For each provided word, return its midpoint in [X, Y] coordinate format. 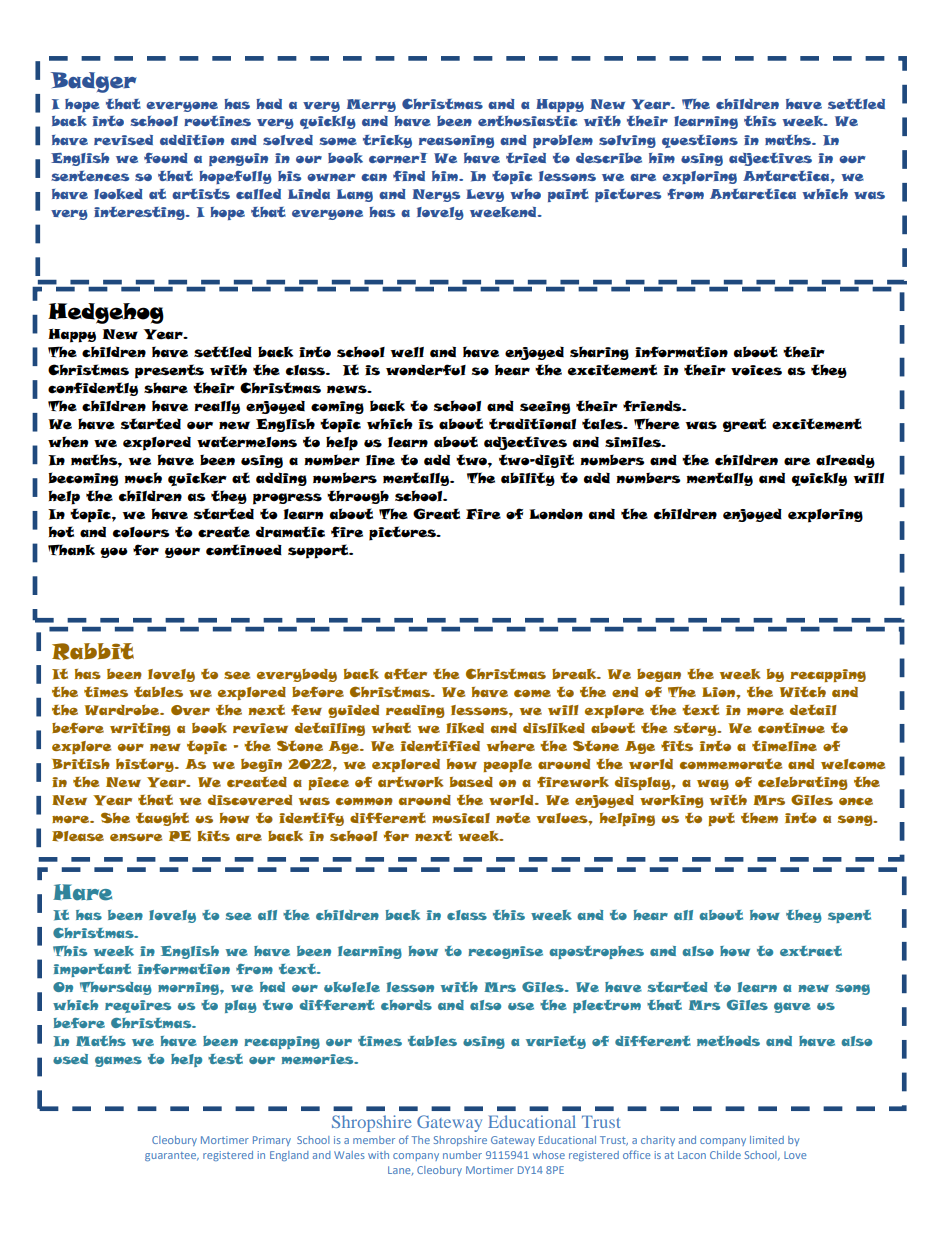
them [759, 818]
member [374, 1140]
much [143, 478]
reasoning [456, 141]
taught [162, 819]
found [166, 158]
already [845, 461]
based [471, 782]
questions [700, 141]
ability [528, 479]
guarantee [172, 1156]
